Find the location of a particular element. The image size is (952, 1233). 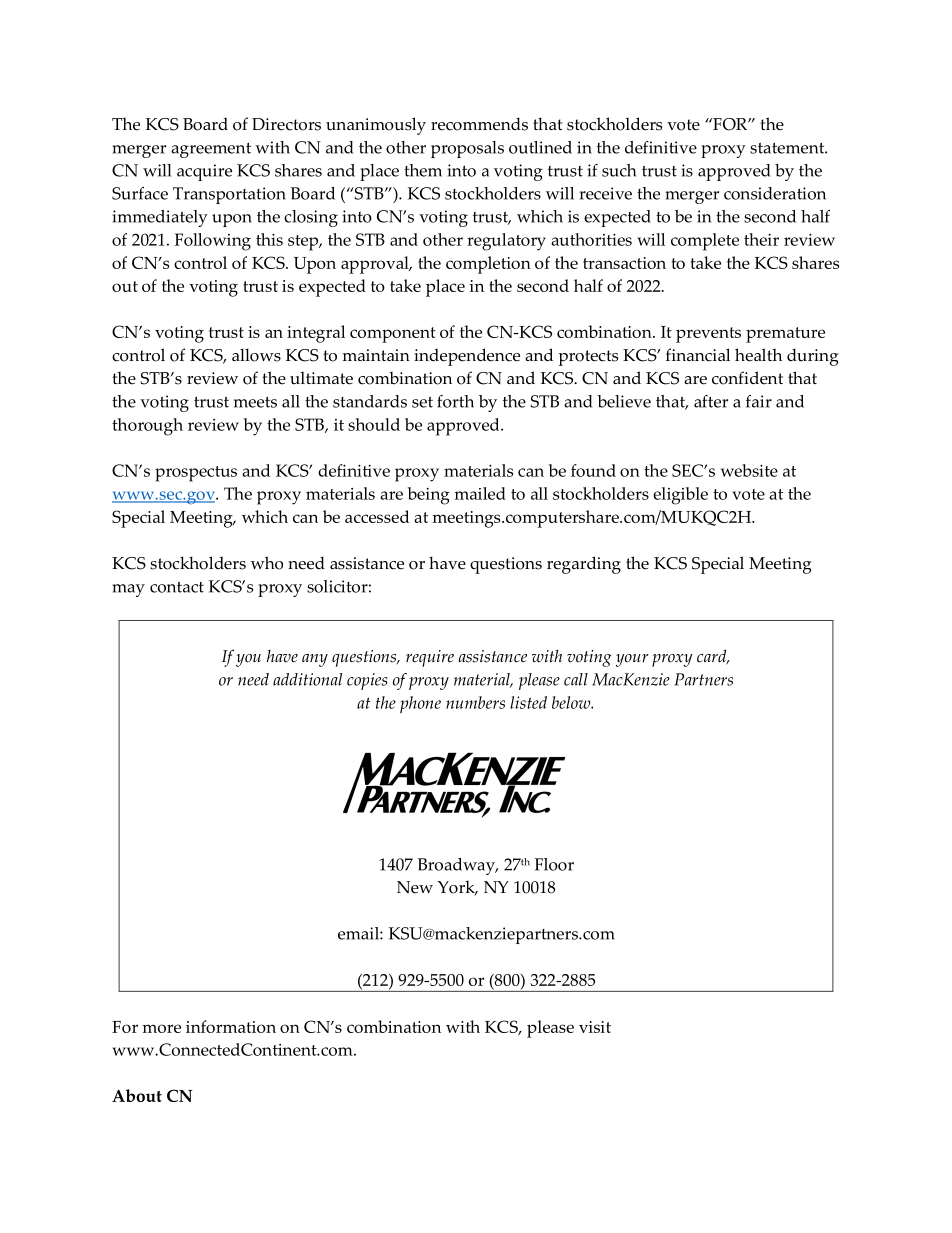

consideration is located at coordinates (775, 193).
